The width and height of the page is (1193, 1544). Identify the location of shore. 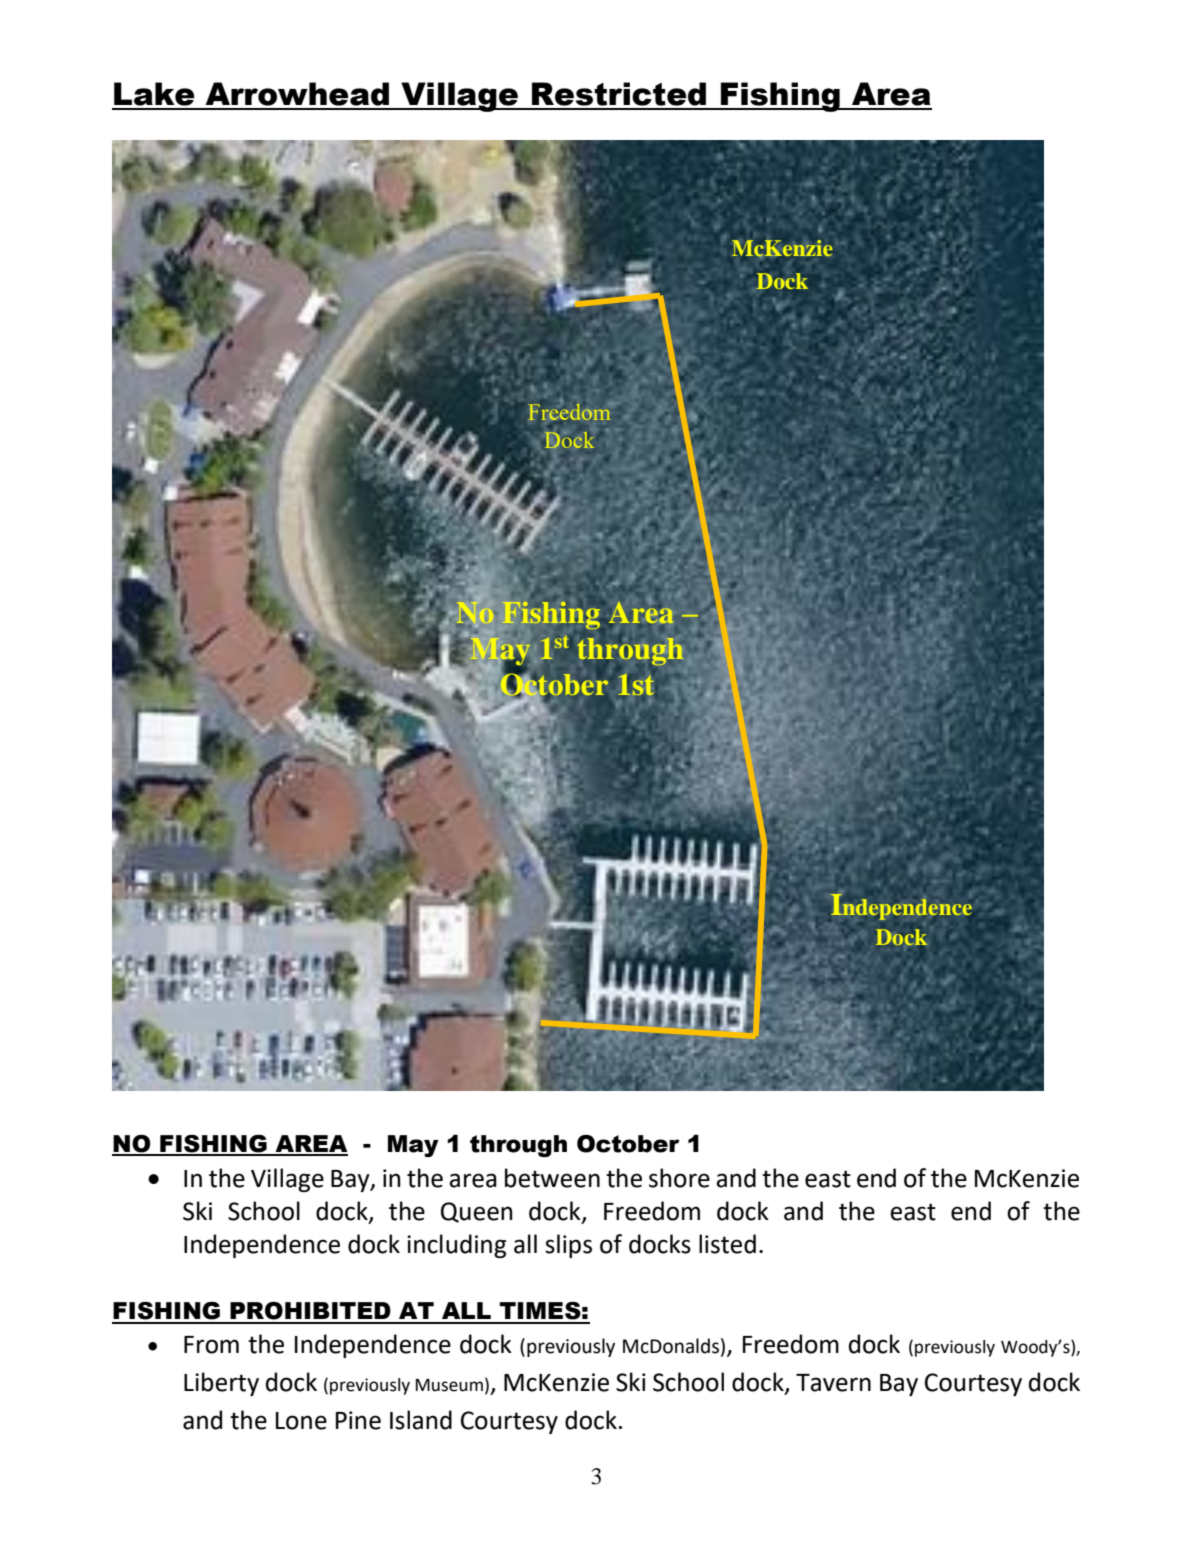
(679, 1178).
